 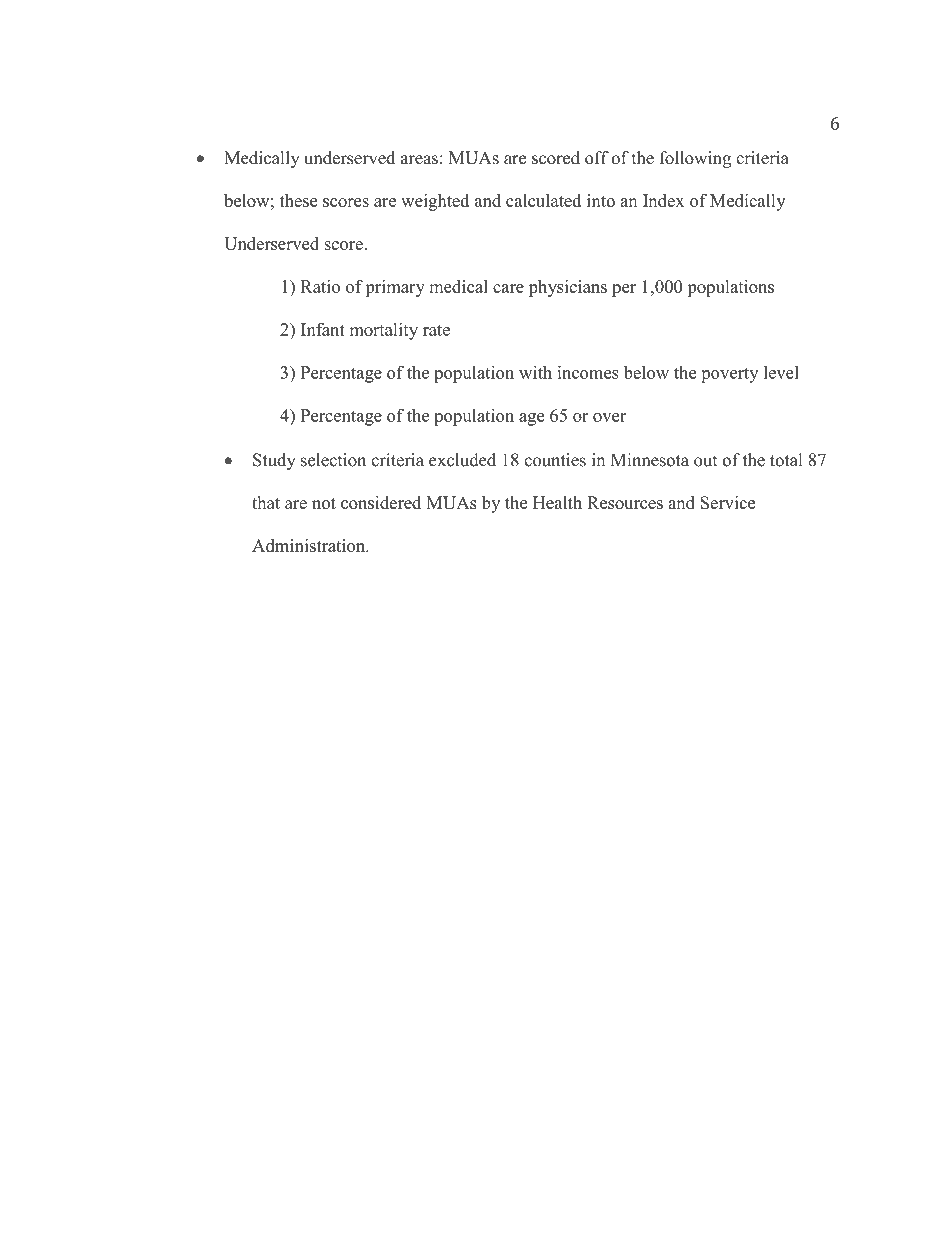 I want to click on following, so click(x=695, y=159).
